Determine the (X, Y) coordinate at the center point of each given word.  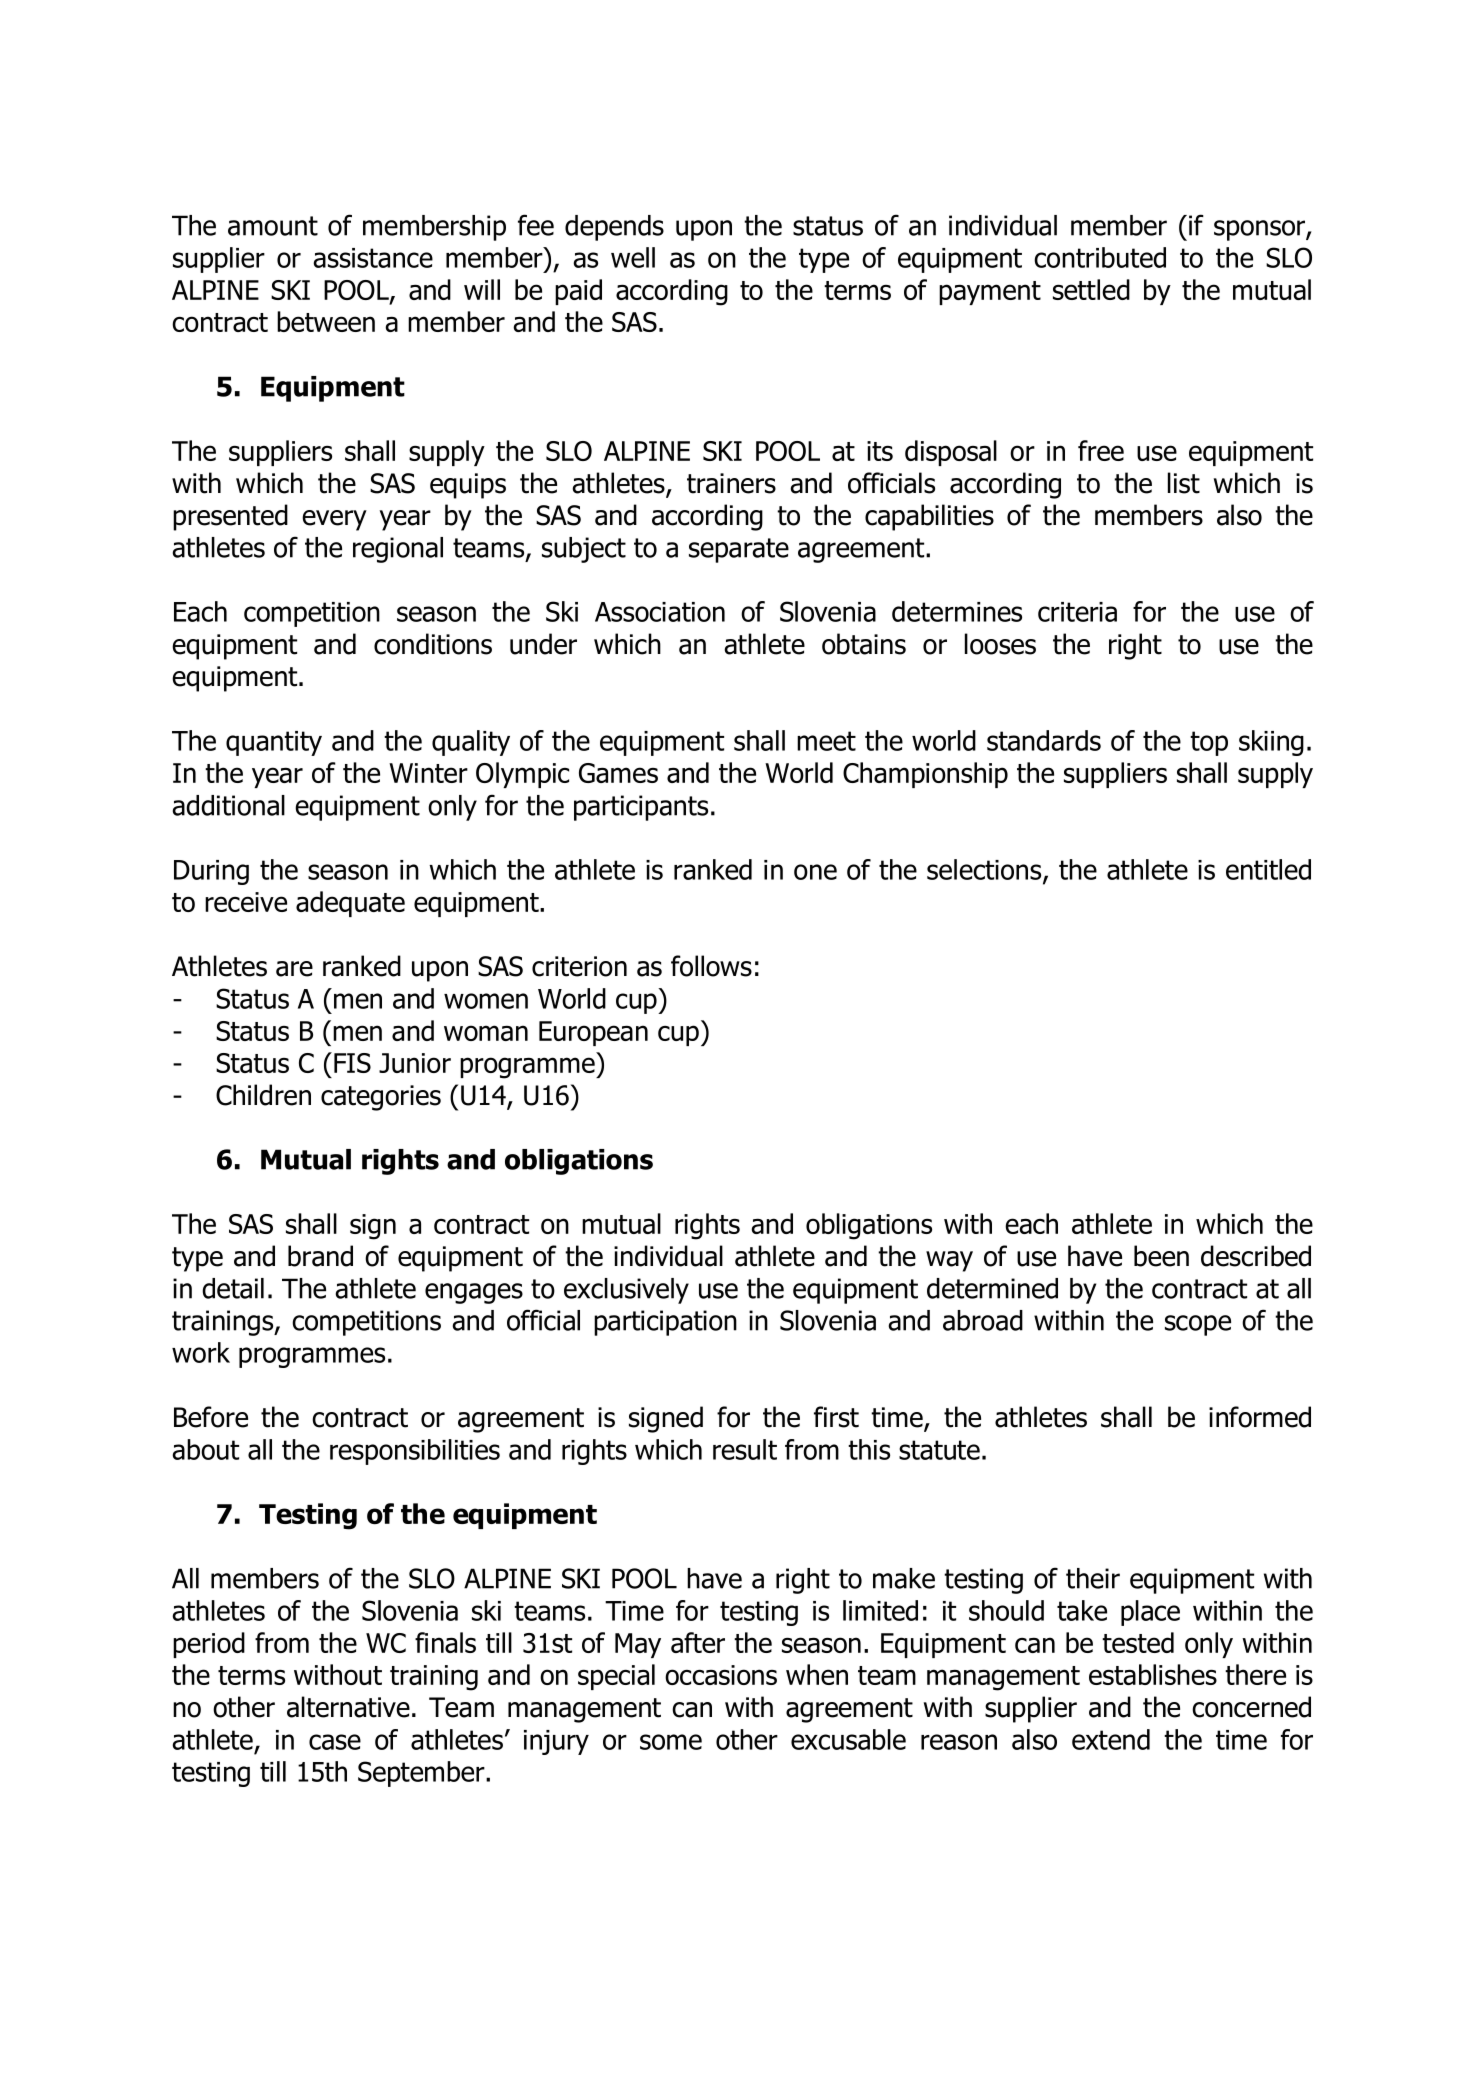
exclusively (626, 1291)
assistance (373, 258)
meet (826, 741)
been (1161, 1256)
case (335, 1742)
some (671, 1742)
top (1209, 743)
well (633, 257)
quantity (274, 743)
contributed (1100, 257)
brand (320, 1256)
